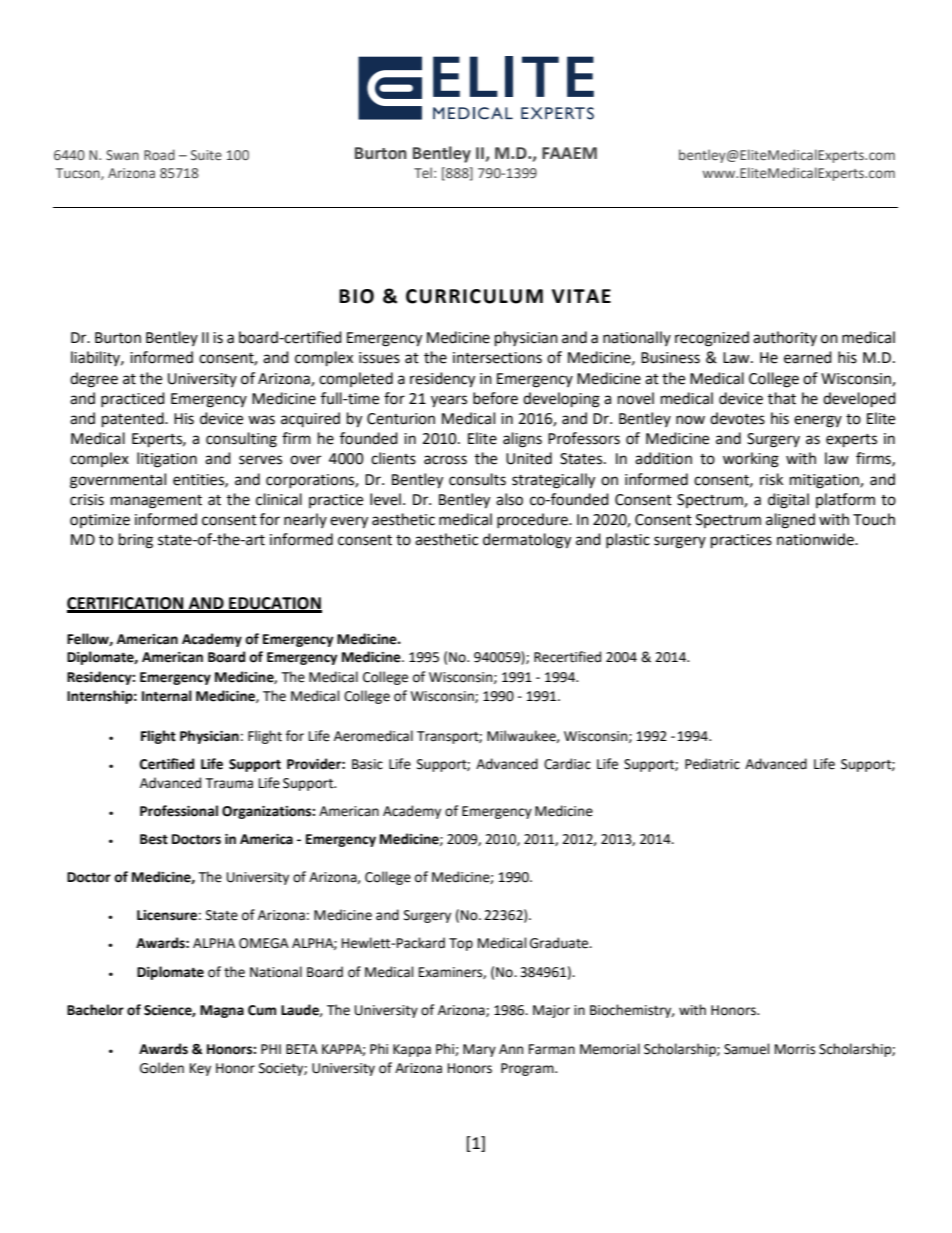 The width and height of the image is (952, 1233). What do you see at coordinates (567, 764) in the image?
I see `Cardiac` at bounding box center [567, 764].
